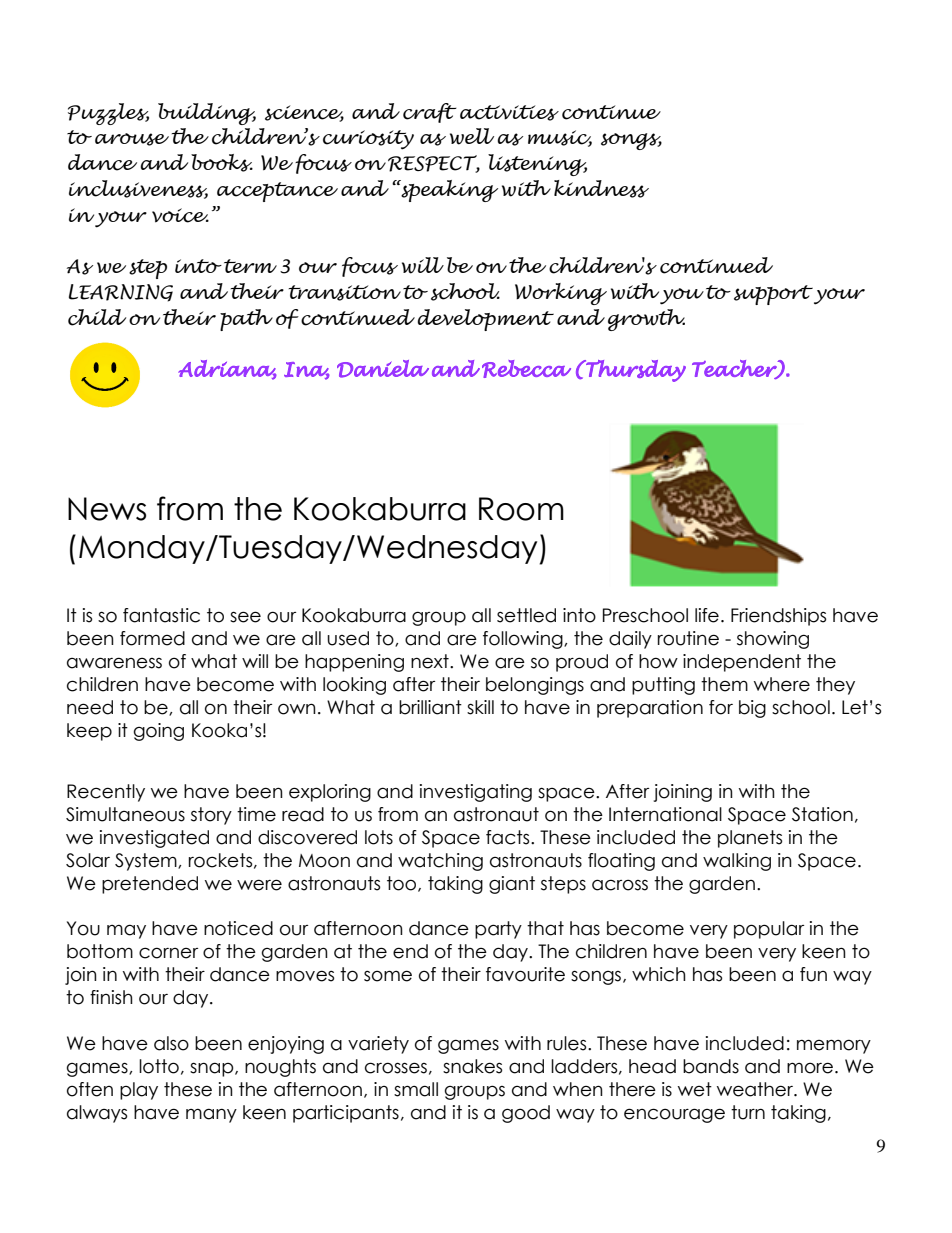 Image resolution: width=952 pixels, height=1233 pixels. Describe the element at coordinates (161, 615) in the screenshot. I see `fantastic` at that location.
